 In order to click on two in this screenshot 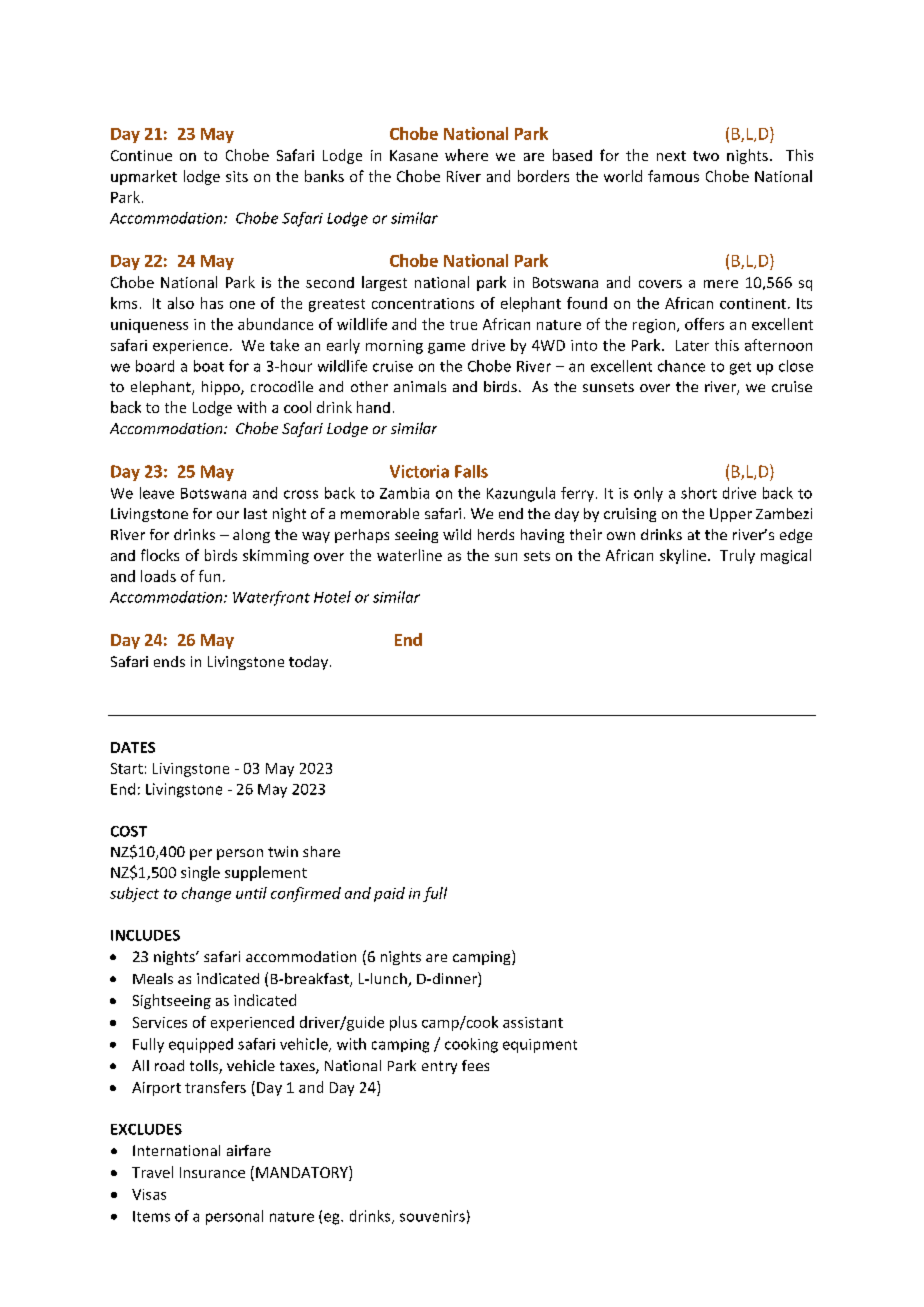, I will do `click(706, 156)`.
